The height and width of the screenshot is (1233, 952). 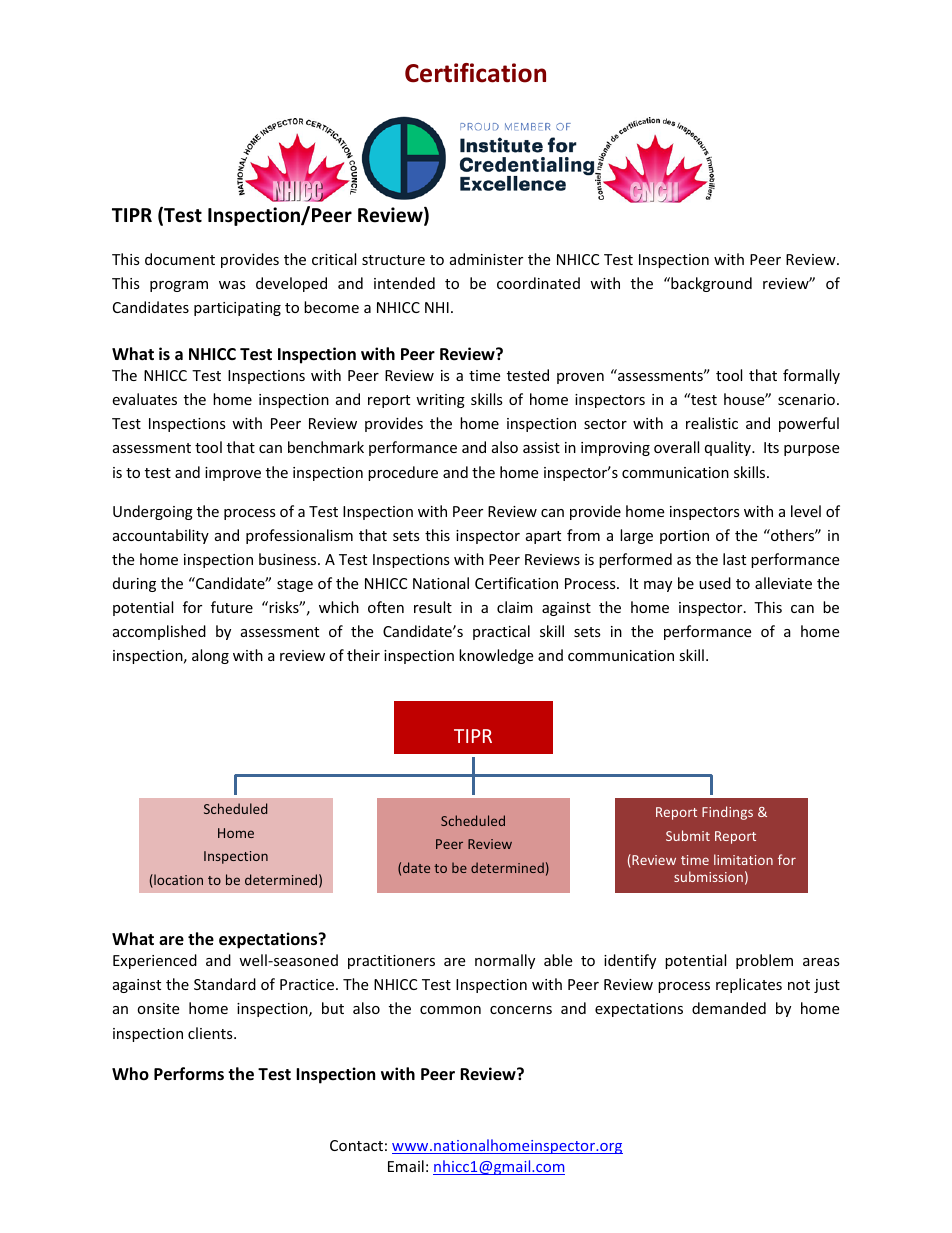 What do you see at coordinates (406, 1166) in the screenshot?
I see `Email` at bounding box center [406, 1166].
